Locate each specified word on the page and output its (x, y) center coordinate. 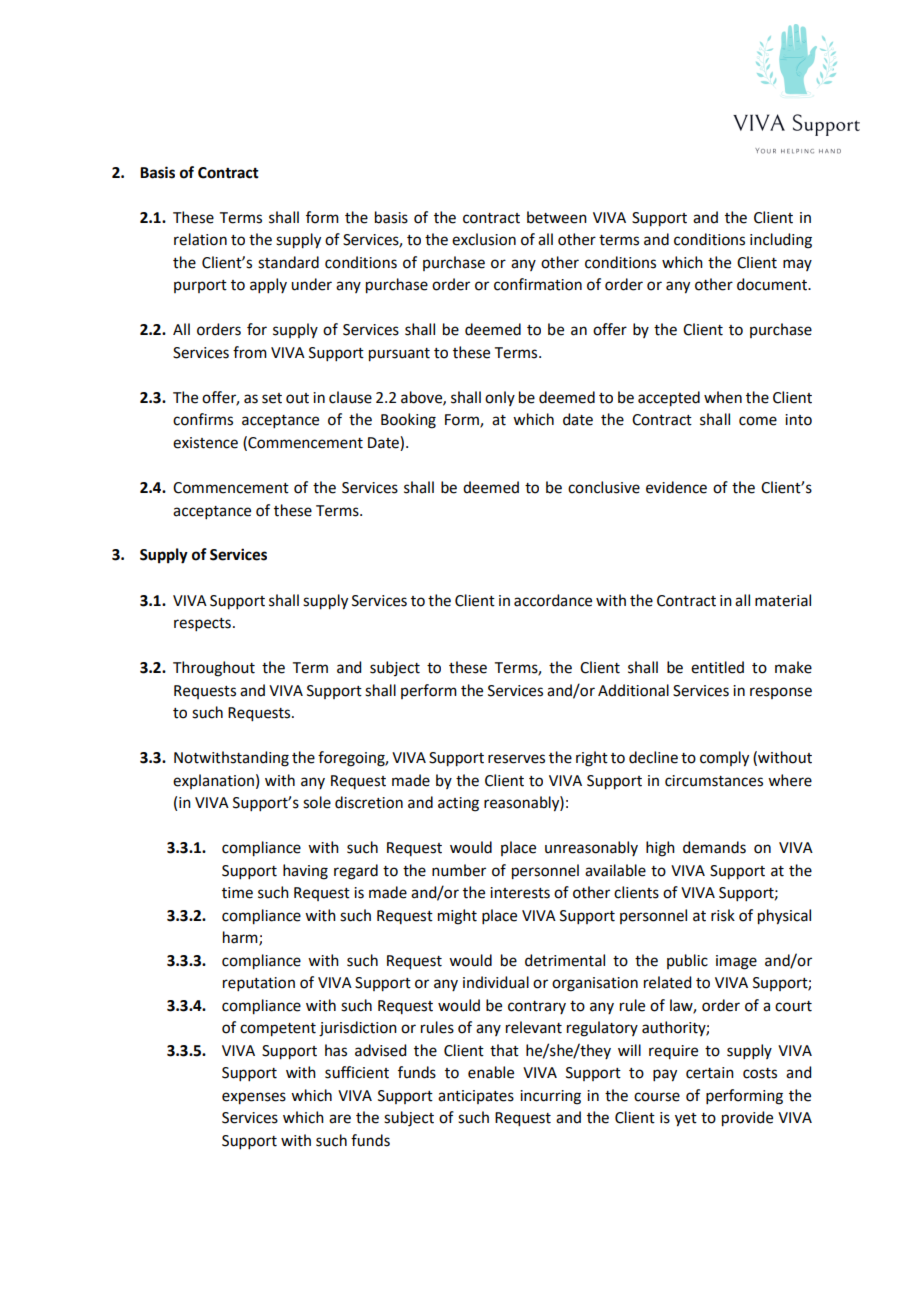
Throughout (214, 669)
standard (288, 262)
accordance (553, 600)
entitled (717, 667)
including (781, 241)
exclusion (484, 239)
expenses (254, 1098)
